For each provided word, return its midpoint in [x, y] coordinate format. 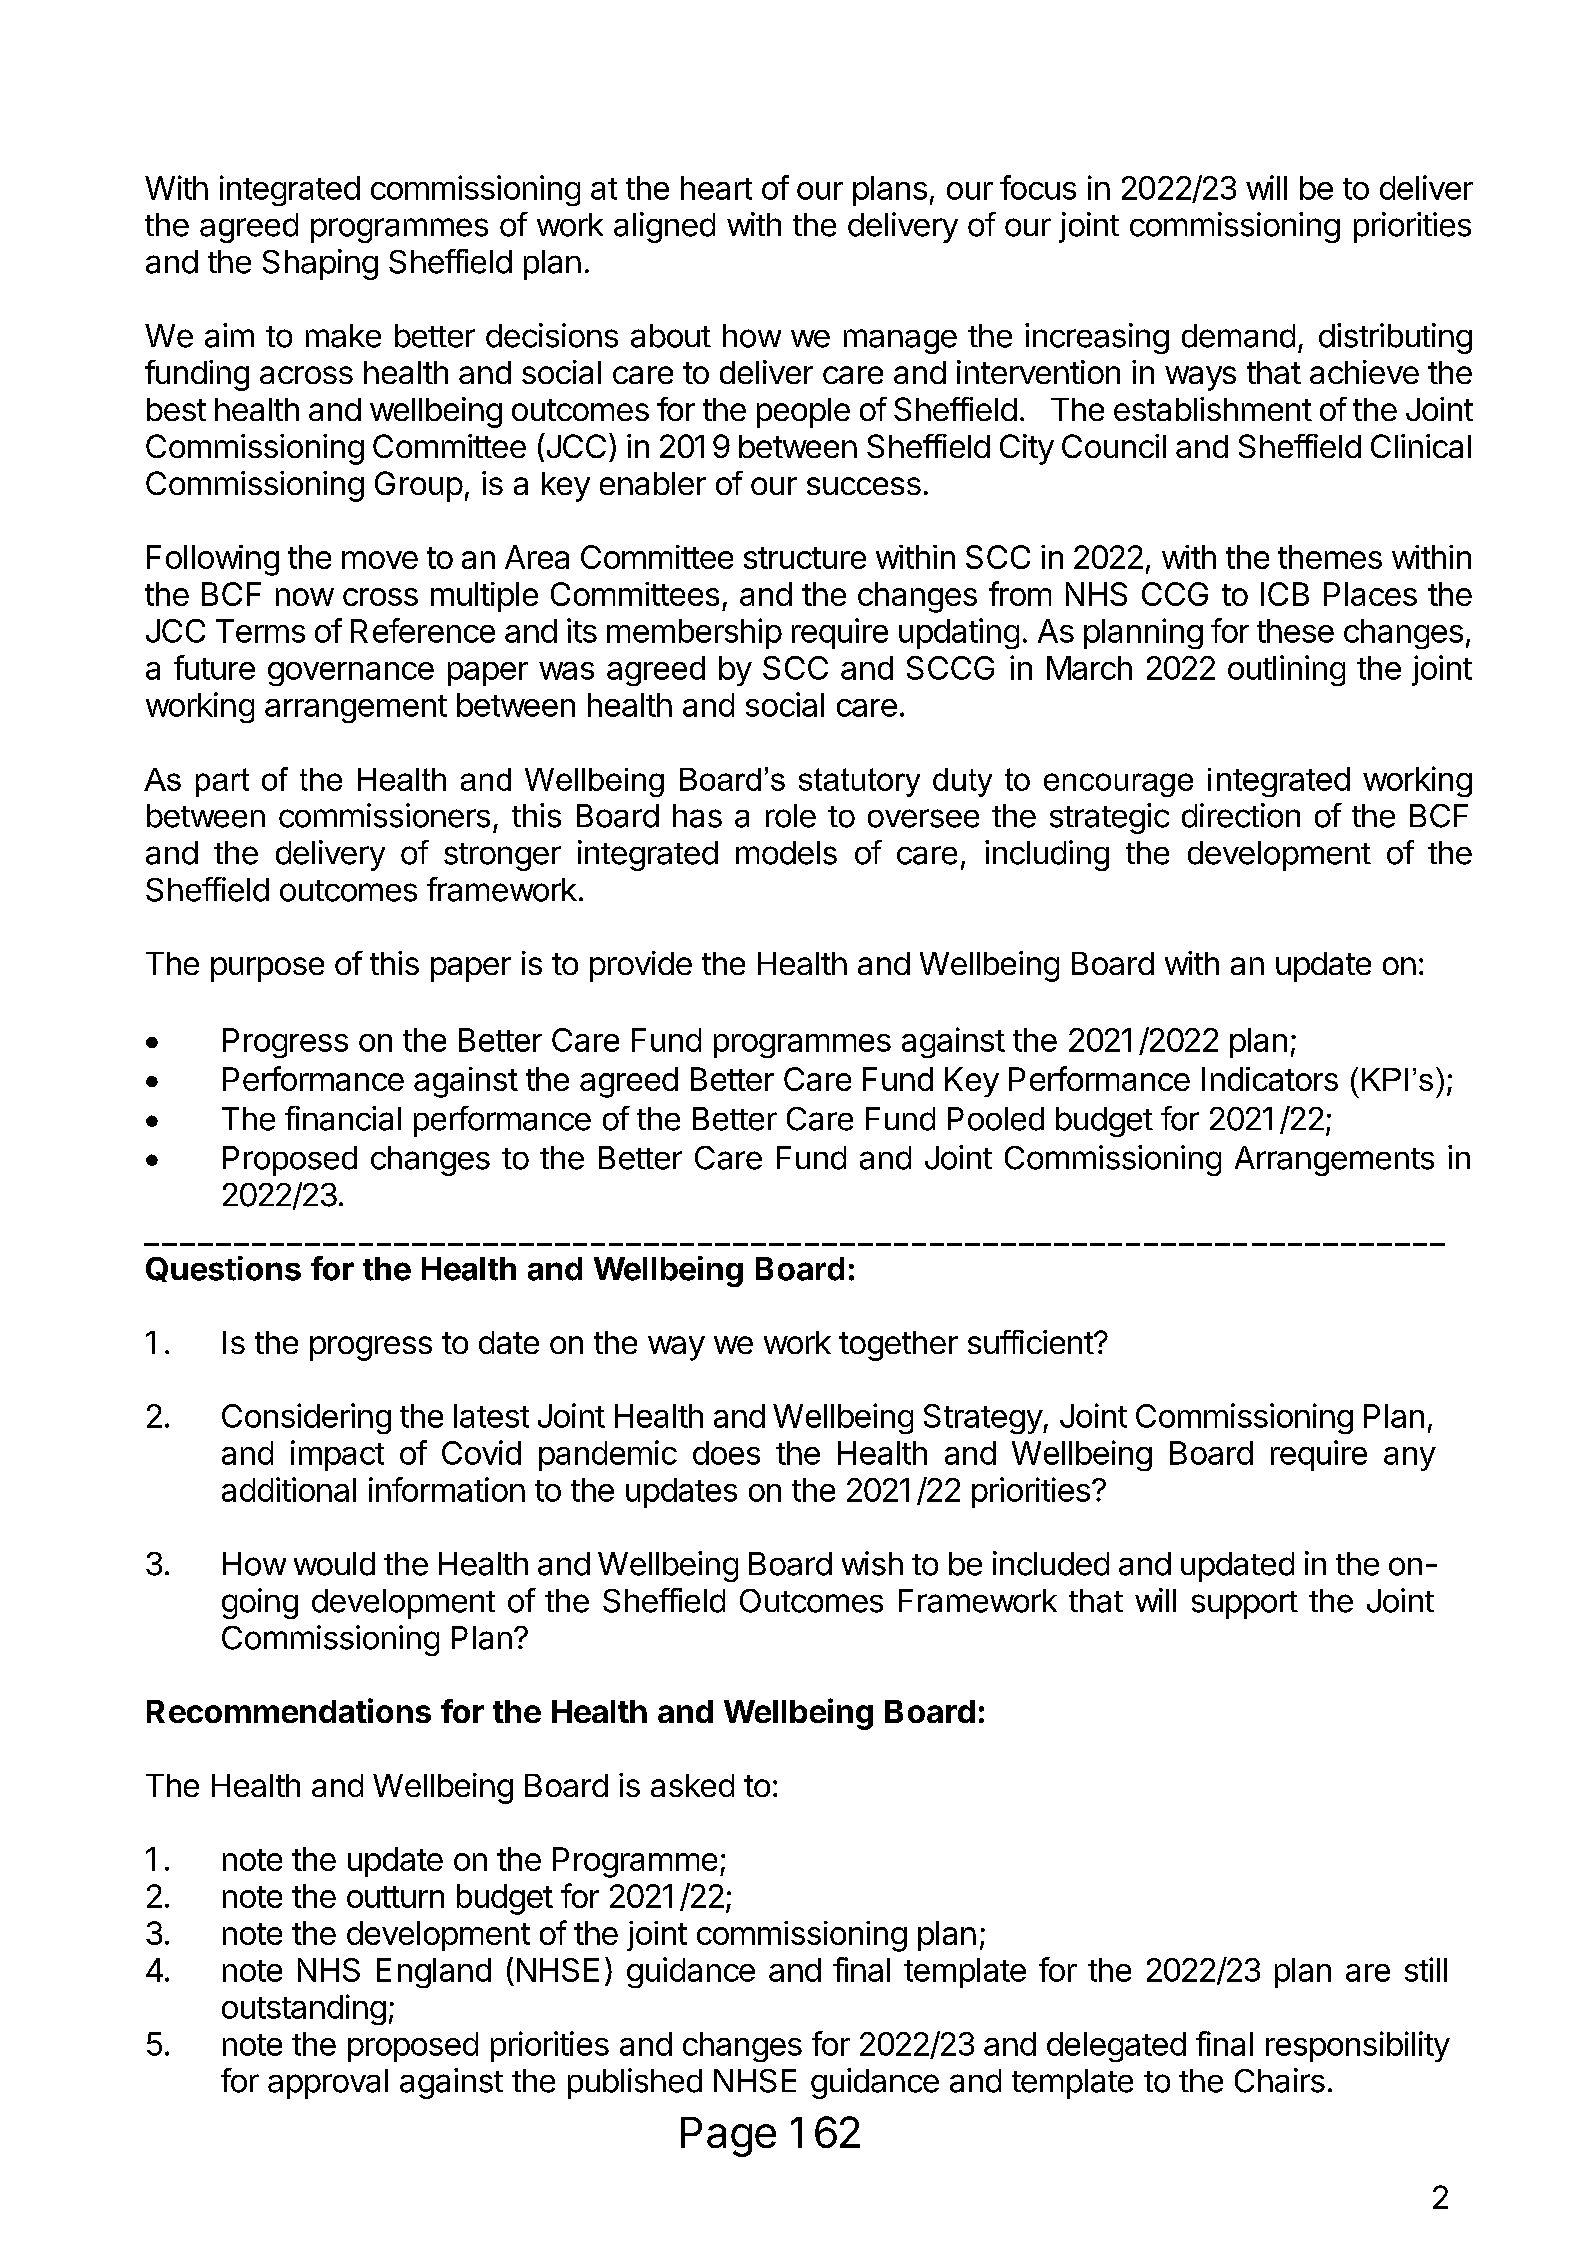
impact [337, 1455]
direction [1241, 815]
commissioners [384, 815]
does [726, 1453]
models [786, 853]
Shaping [320, 264]
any [1410, 1459]
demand [1238, 336]
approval [328, 2084]
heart [716, 188]
